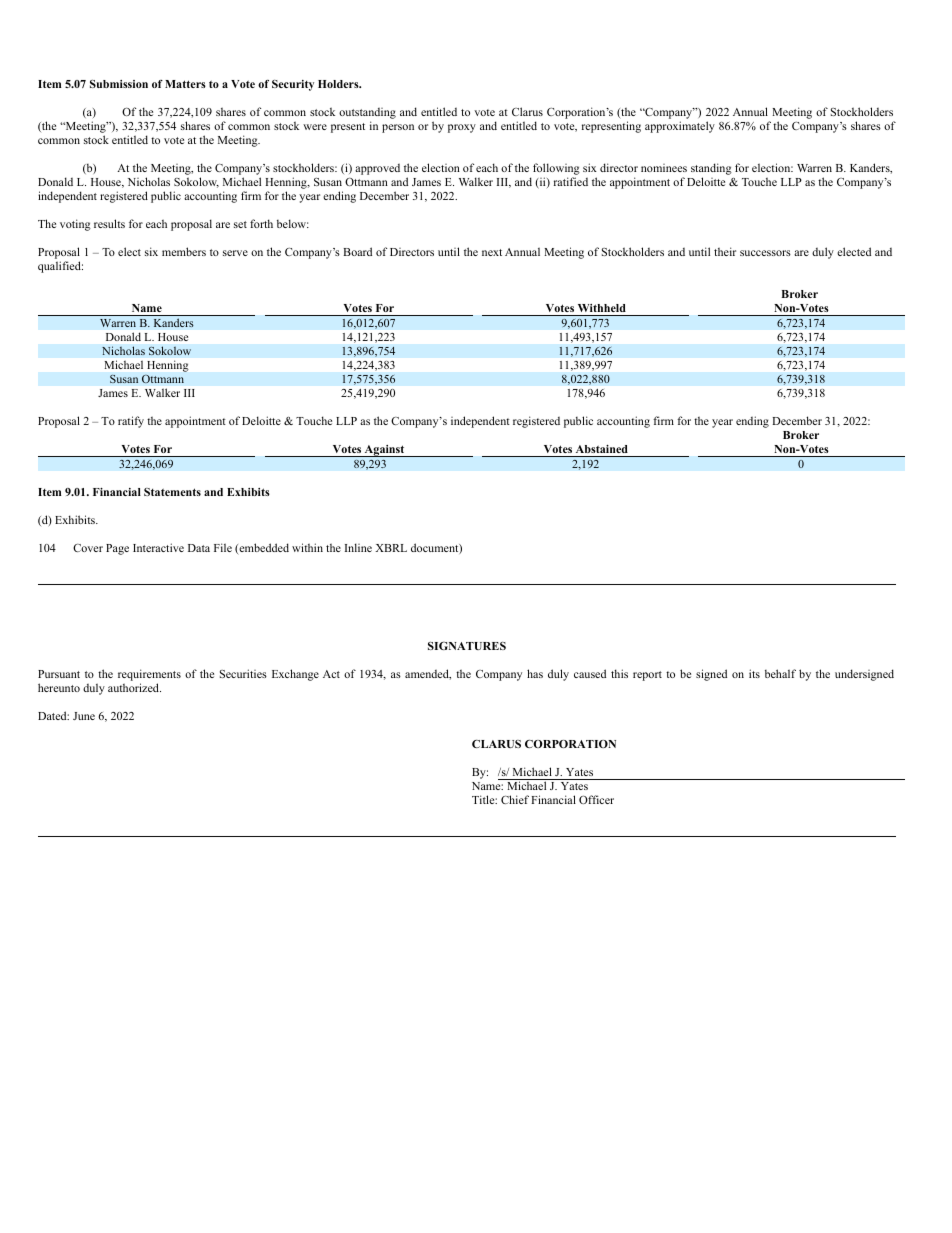 This screenshot has width=952, height=1233. I want to click on Chief, so click(515, 799).
